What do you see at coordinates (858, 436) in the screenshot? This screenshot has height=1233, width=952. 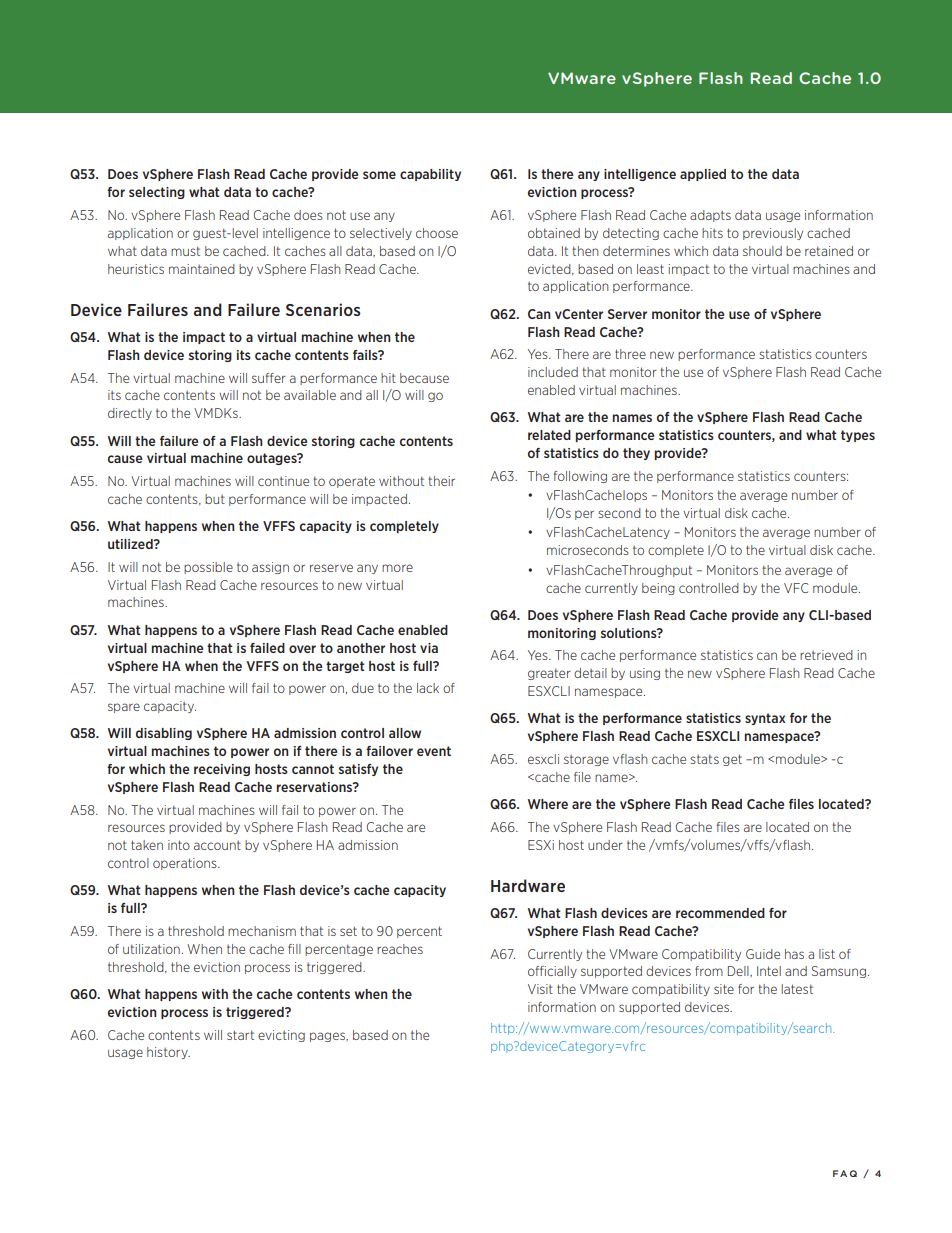 I see `types` at bounding box center [858, 436].
